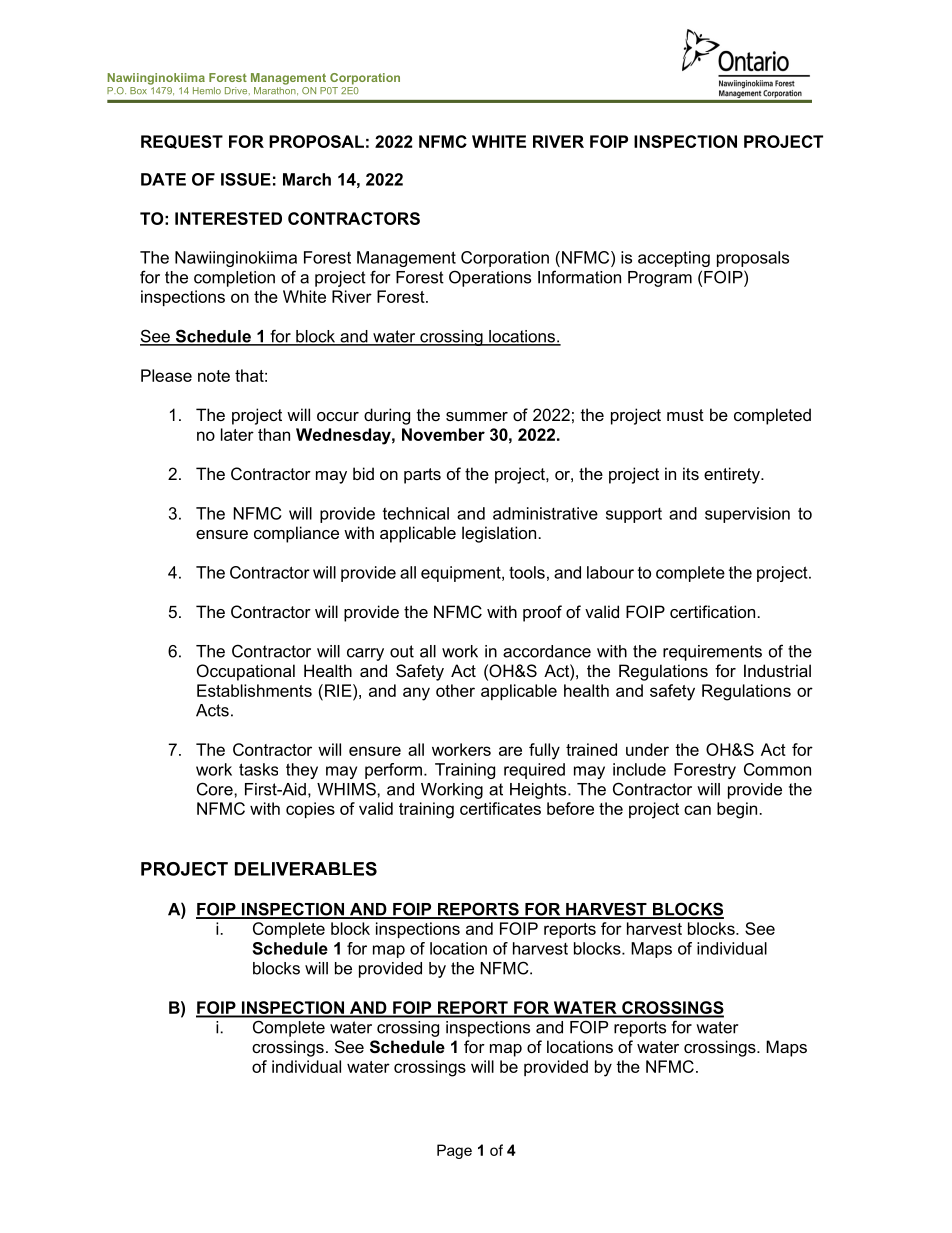 Image resolution: width=952 pixels, height=1233 pixels. I want to click on March, so click(307, 179).
